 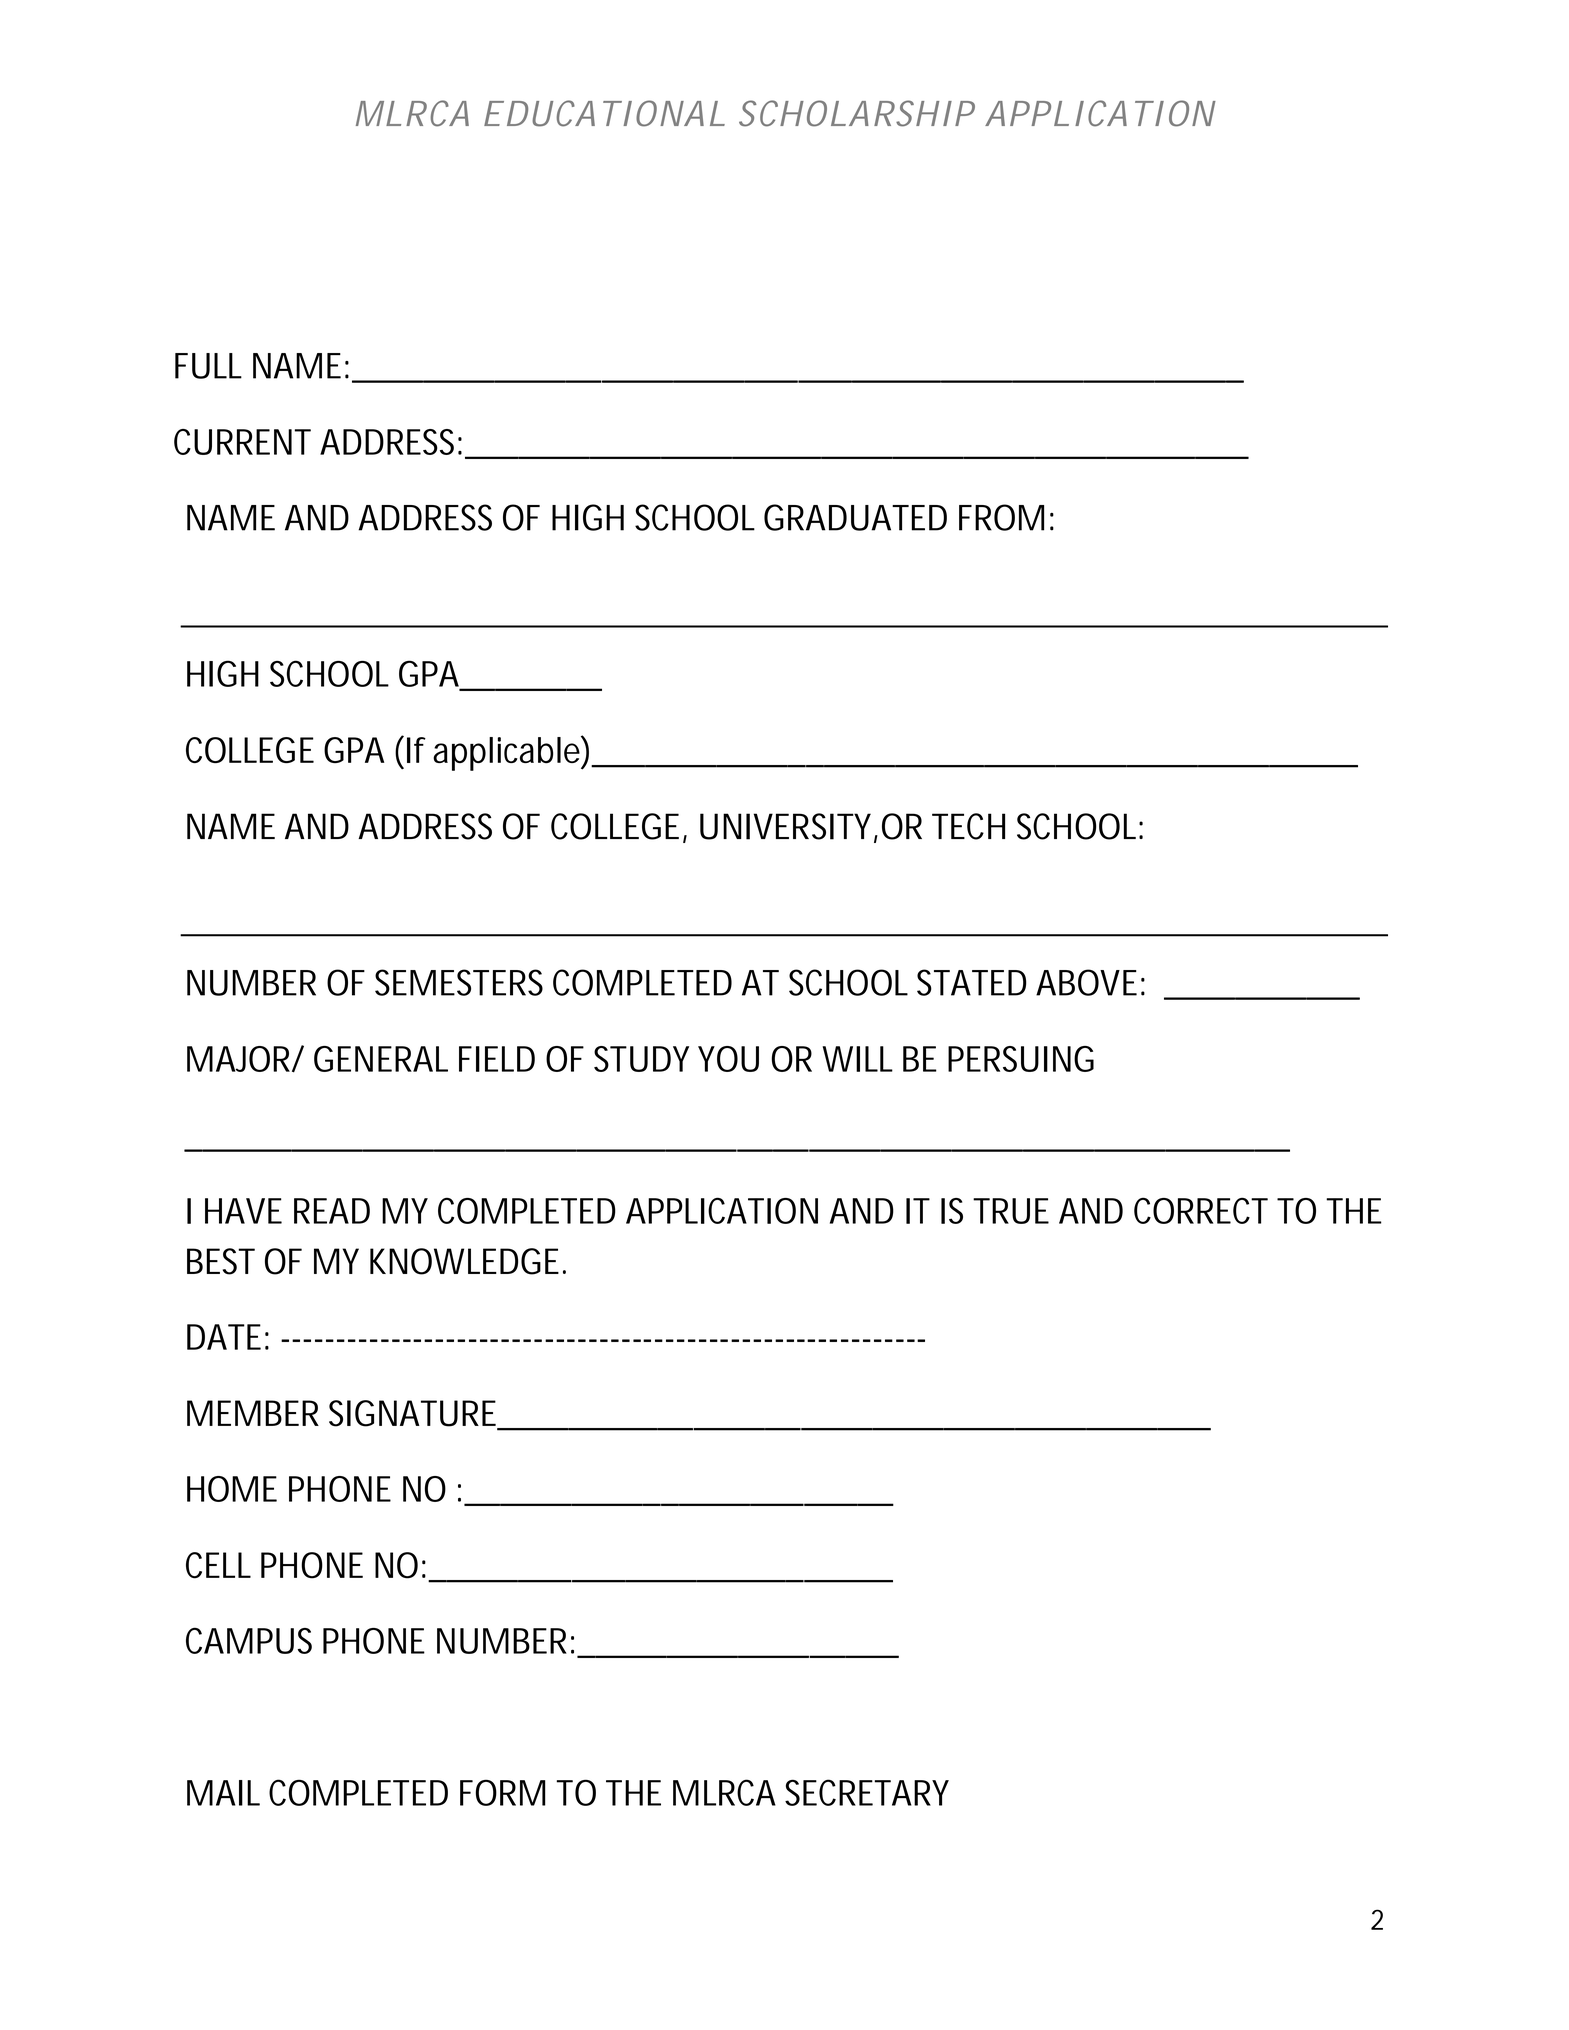 What do you see at coordinates (1086, 982) in the screenshot?
I see `ABOVE` at bounding box center [1086, 982].
